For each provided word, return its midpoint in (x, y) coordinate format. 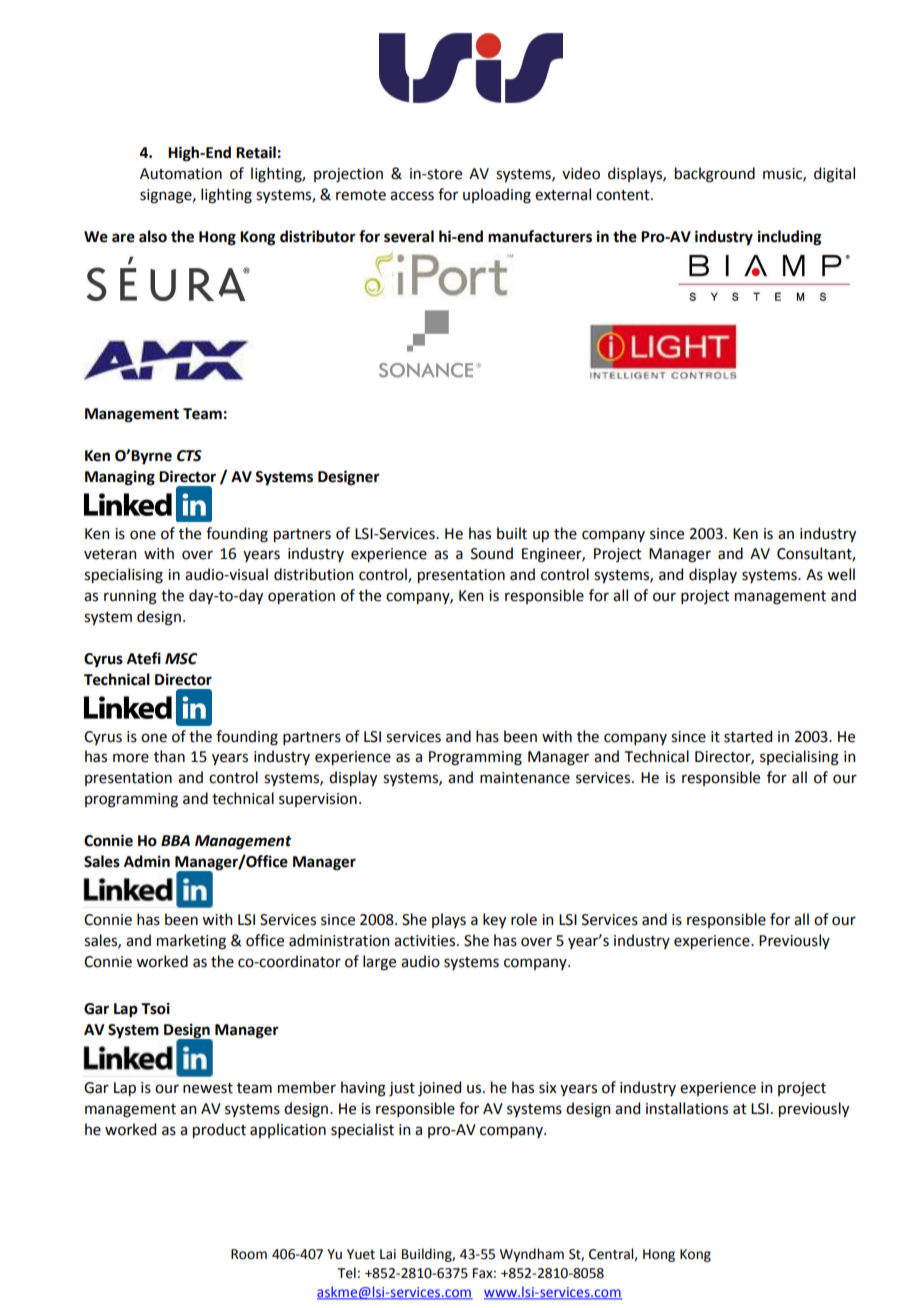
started (748, 736)
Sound (492, 553)
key (494, 920)
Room (249, 1254)
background (715, 175)
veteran (110, 554)
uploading (497, 196)
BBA (175, 840)
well (841, 574)
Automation (181, 174)
